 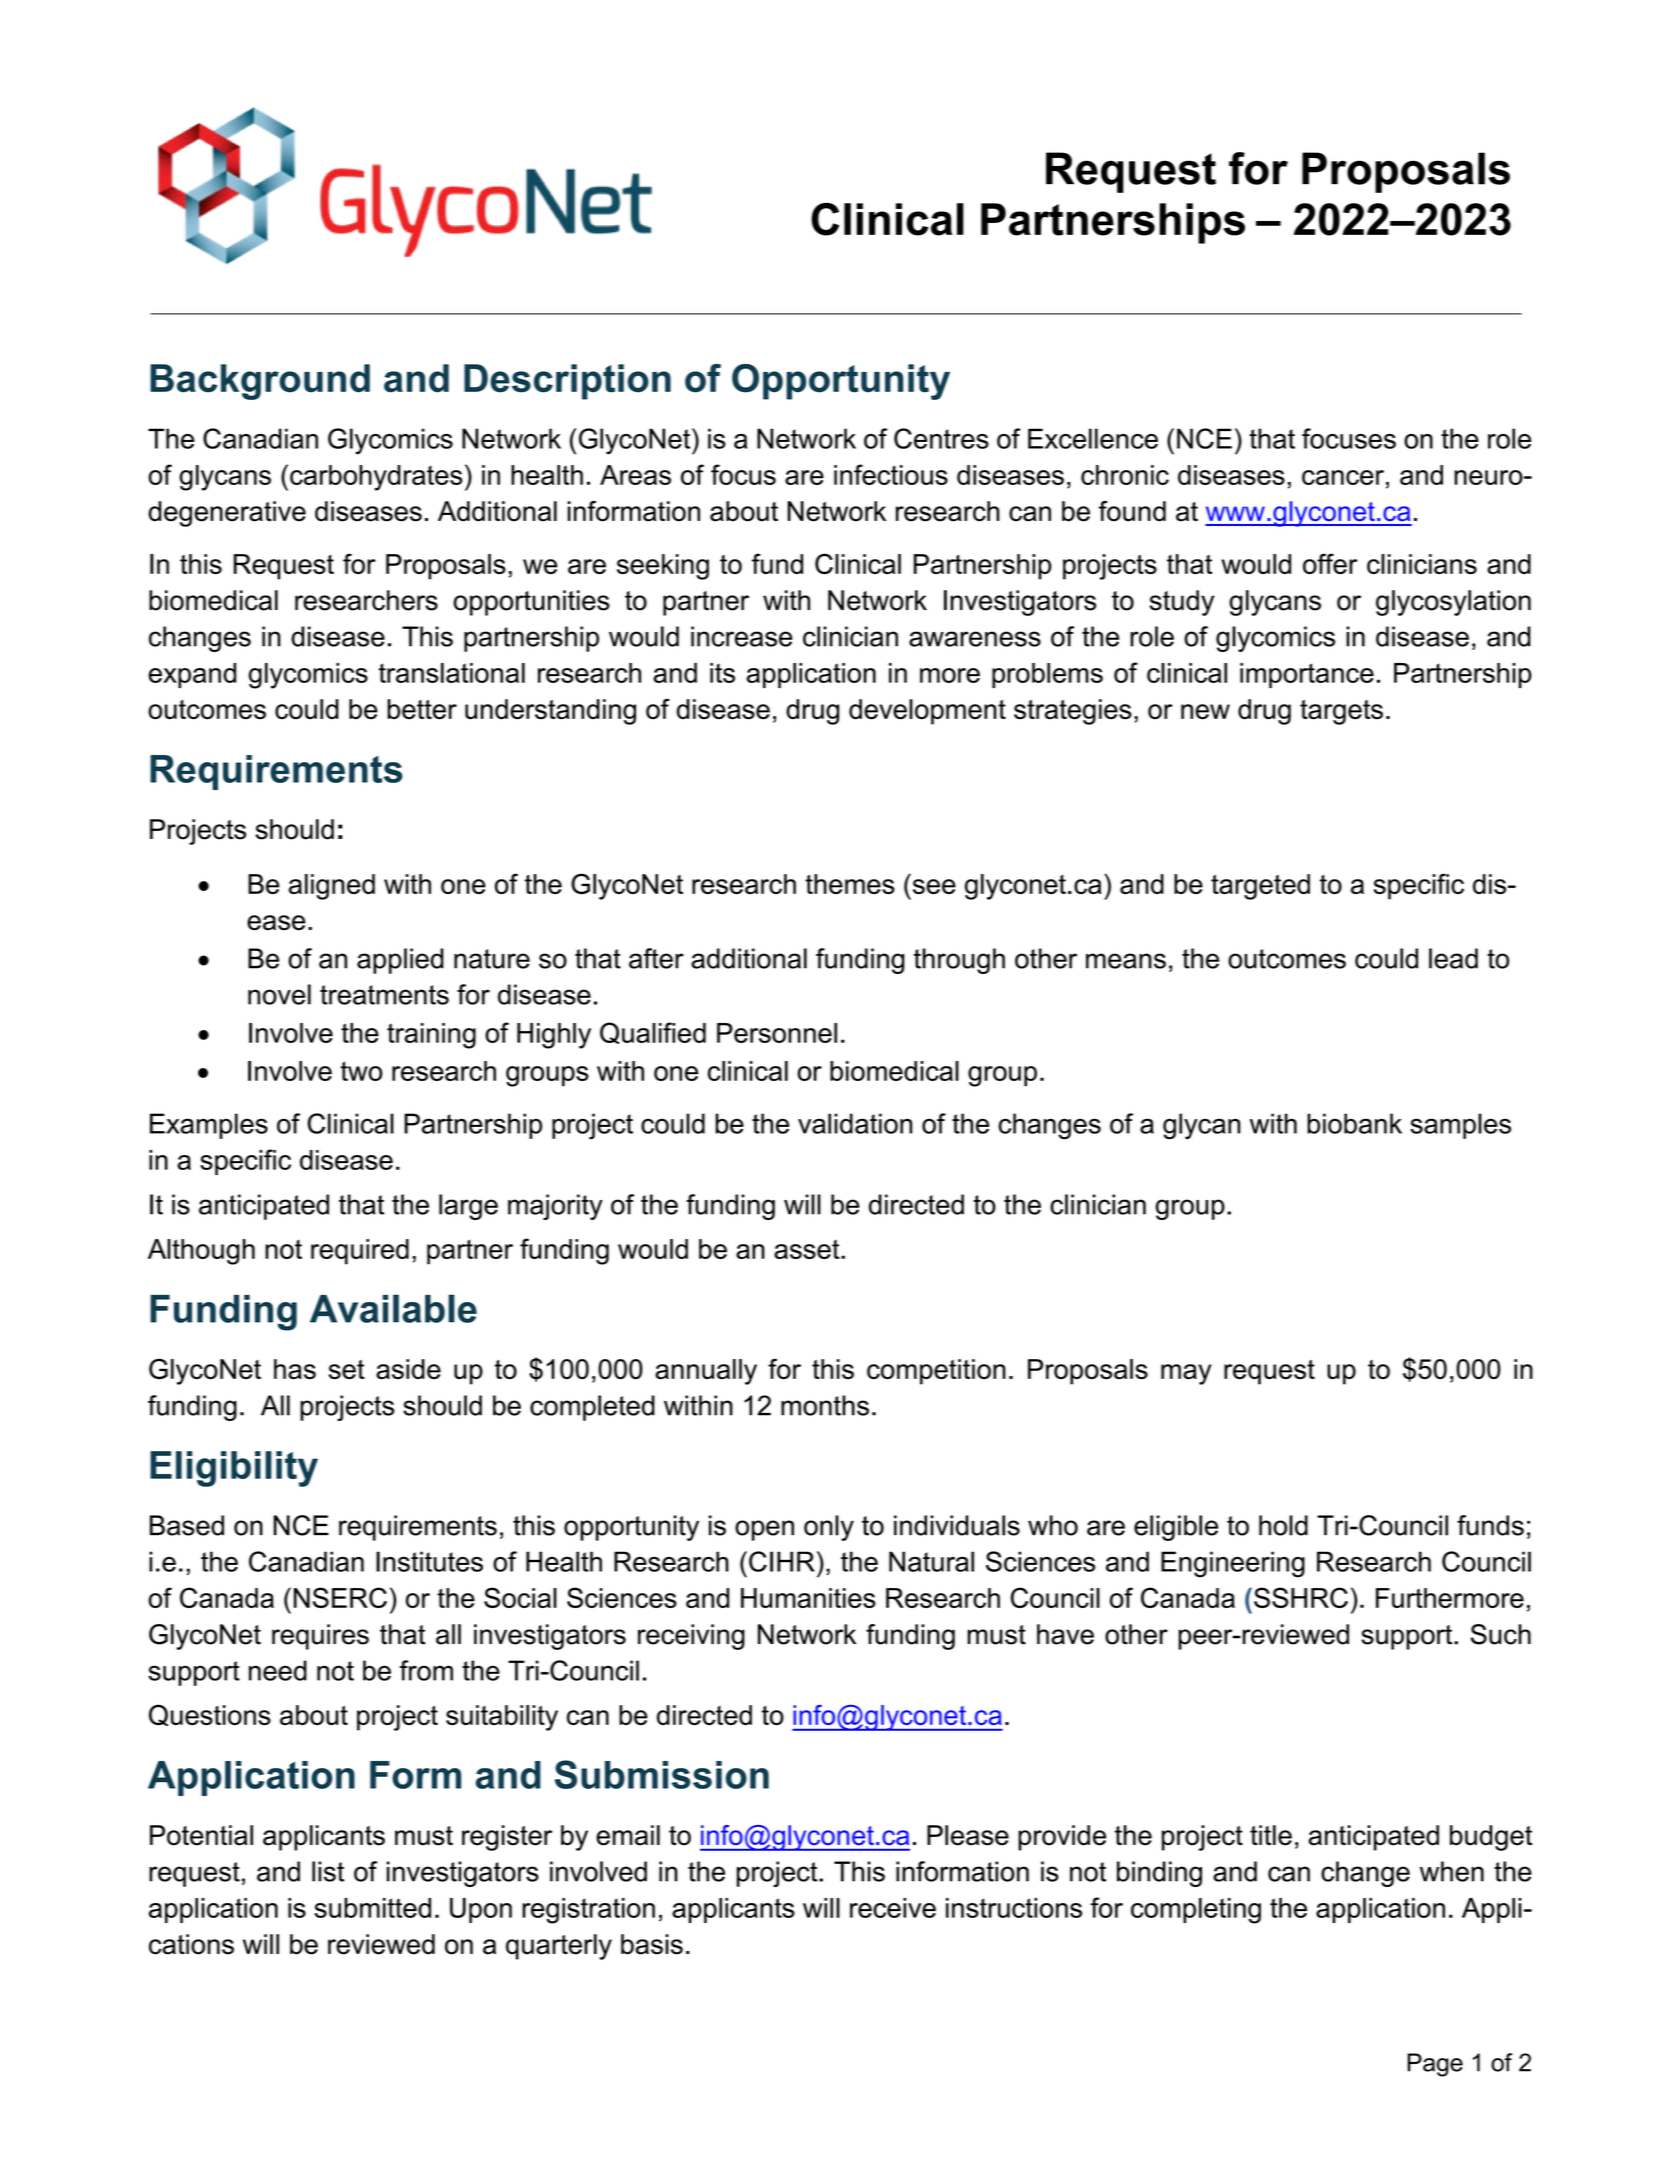 What do you see at coordinates (422, 709) in the image?
I see `better` at bounding box center [422, 709].
